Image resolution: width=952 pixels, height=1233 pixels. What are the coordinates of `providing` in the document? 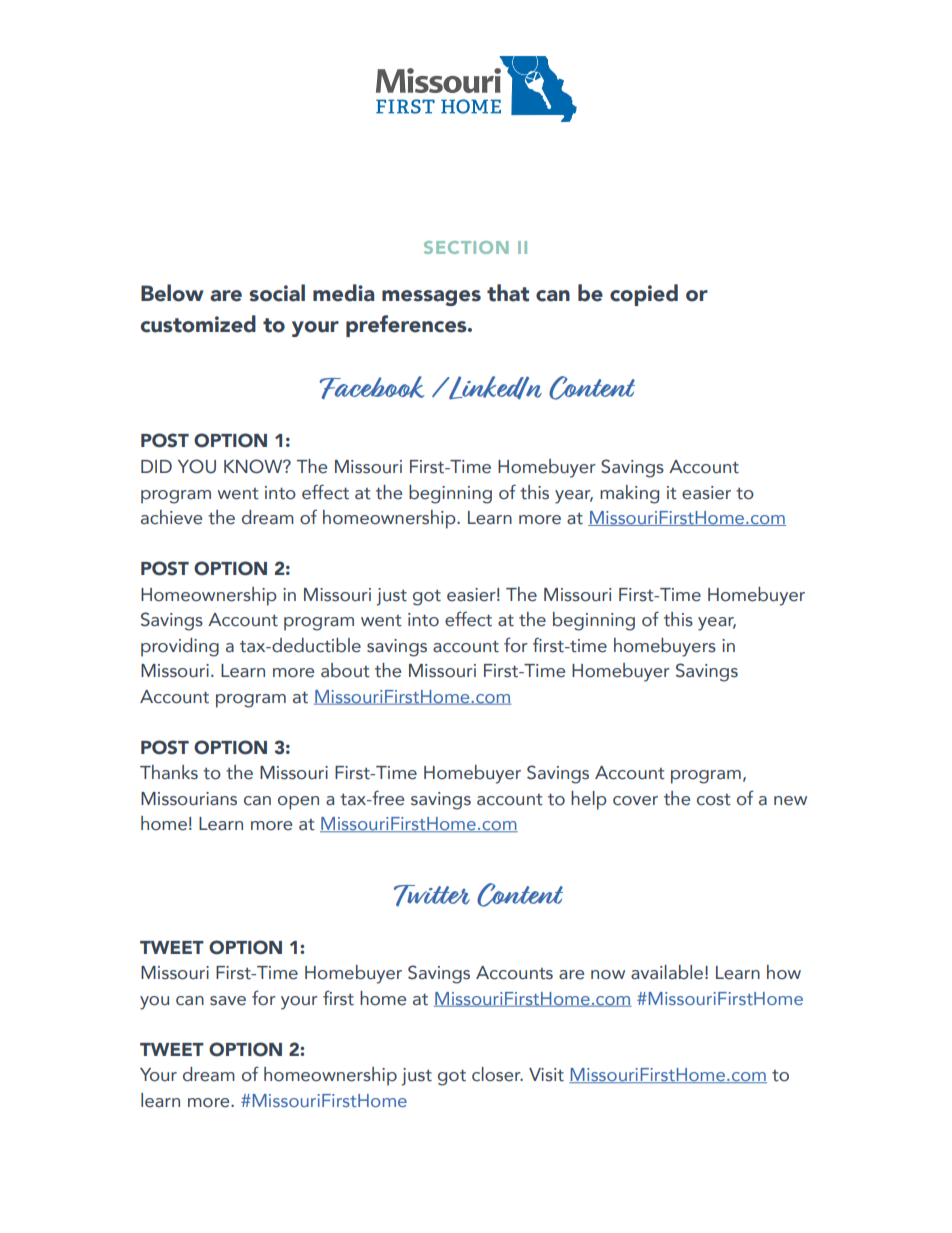 It's located at (180, 647).
